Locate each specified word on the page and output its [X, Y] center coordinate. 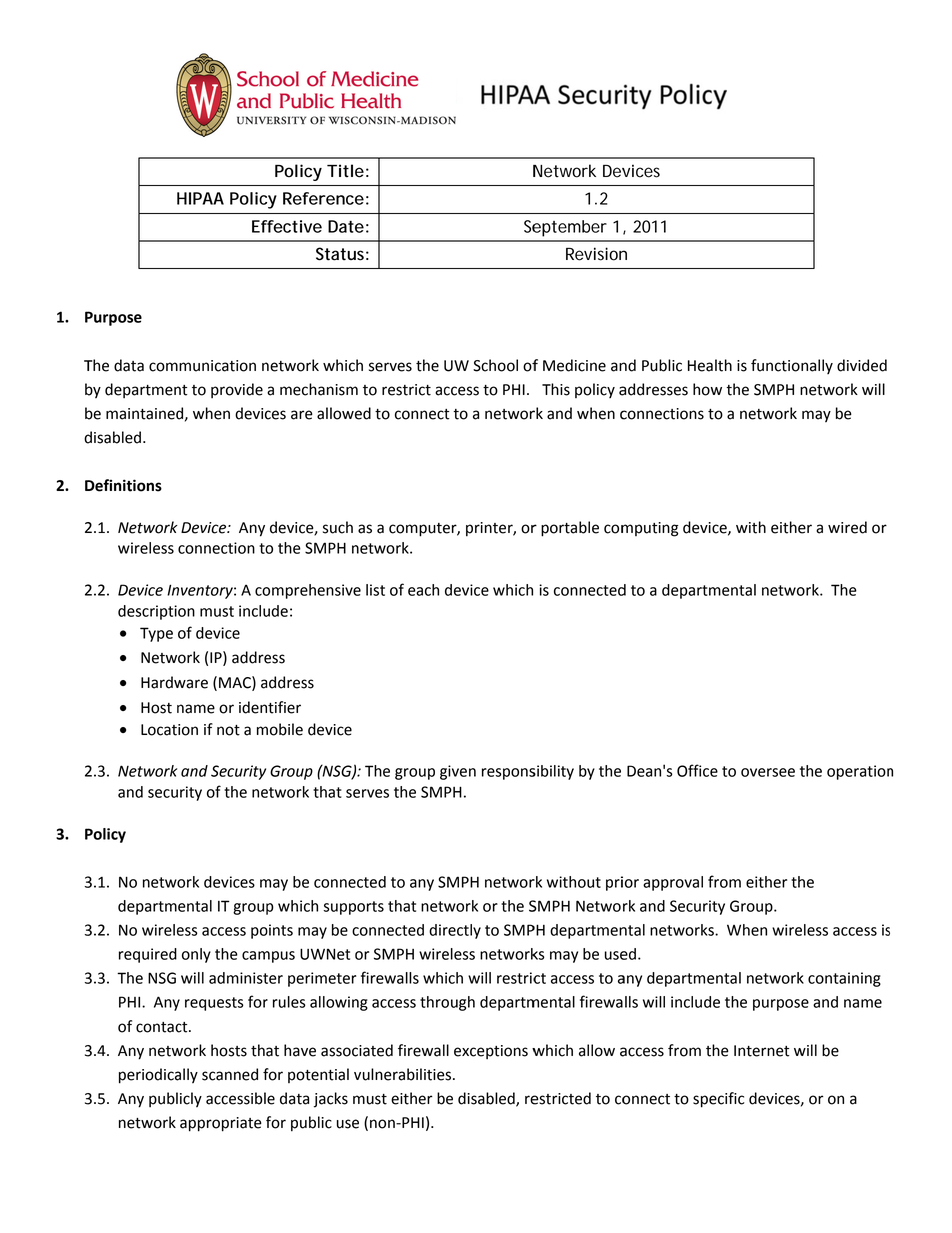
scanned [230, 1074]
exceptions [491, 1052]
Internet [761, 1051]
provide [237, 390]
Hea [700, 366]
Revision [596, 254]
